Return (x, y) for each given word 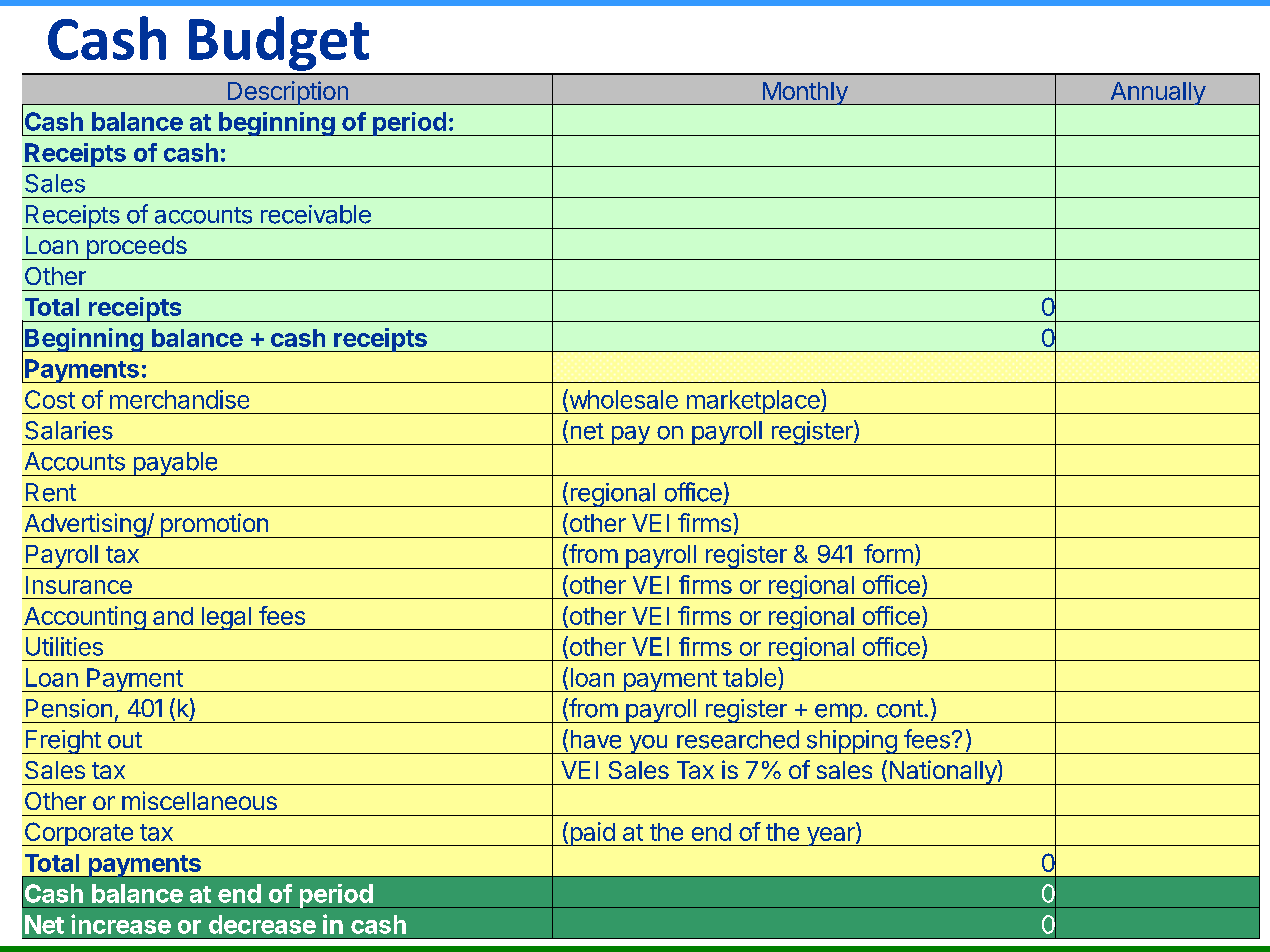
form (888, 553)
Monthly (805, 93)
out (125, 740)
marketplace (753, 401)
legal (226, 618)
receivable (316, 214)
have (596, 739)
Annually (1157, 93)
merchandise (179, 399)
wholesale (622, 400)
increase (121, 924)
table (751, 677)
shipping (851, 742)
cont (900, 709)
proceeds (136, 248)
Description (287, 93)
